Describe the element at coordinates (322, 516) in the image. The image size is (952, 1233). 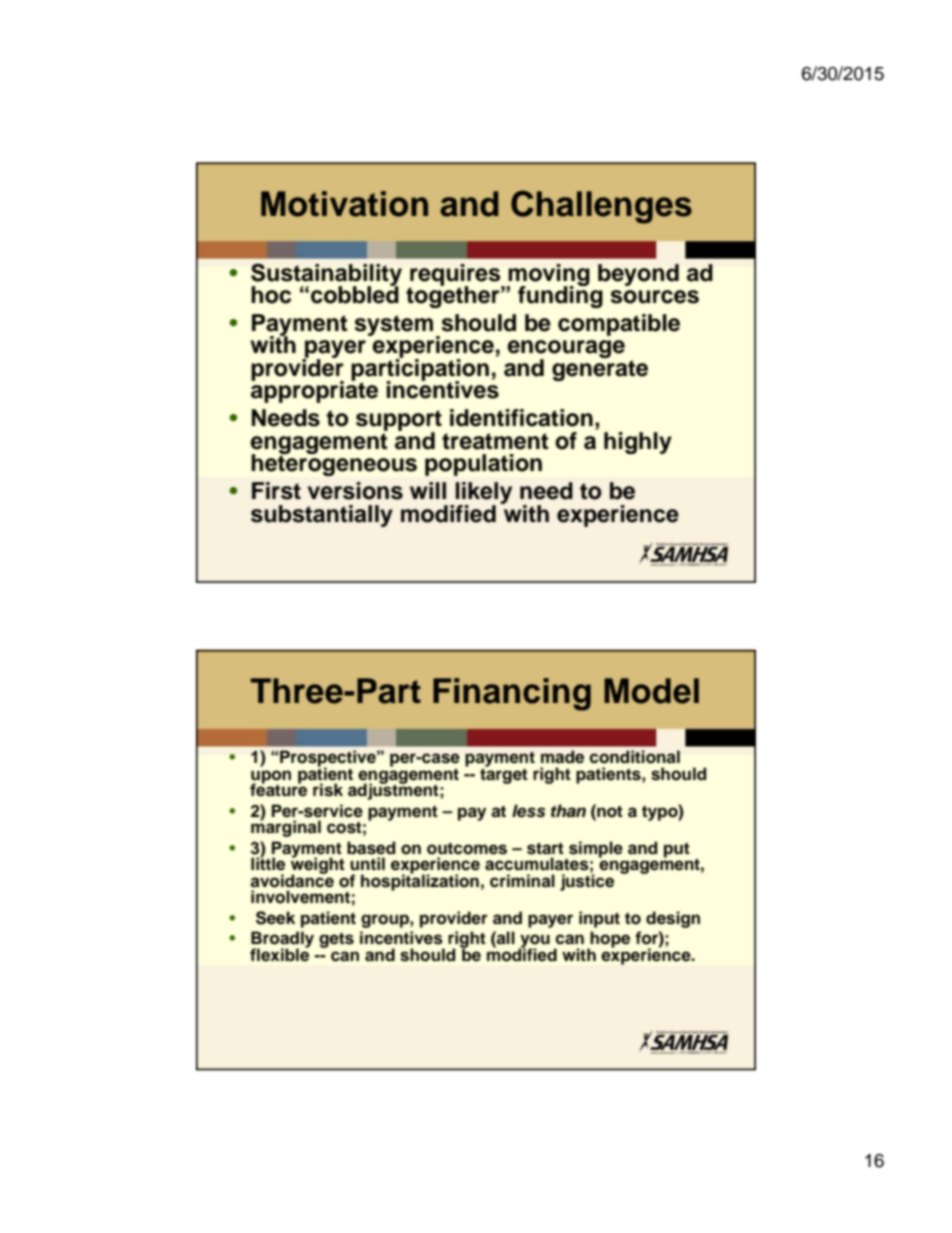
I see `substantially` at that location.
